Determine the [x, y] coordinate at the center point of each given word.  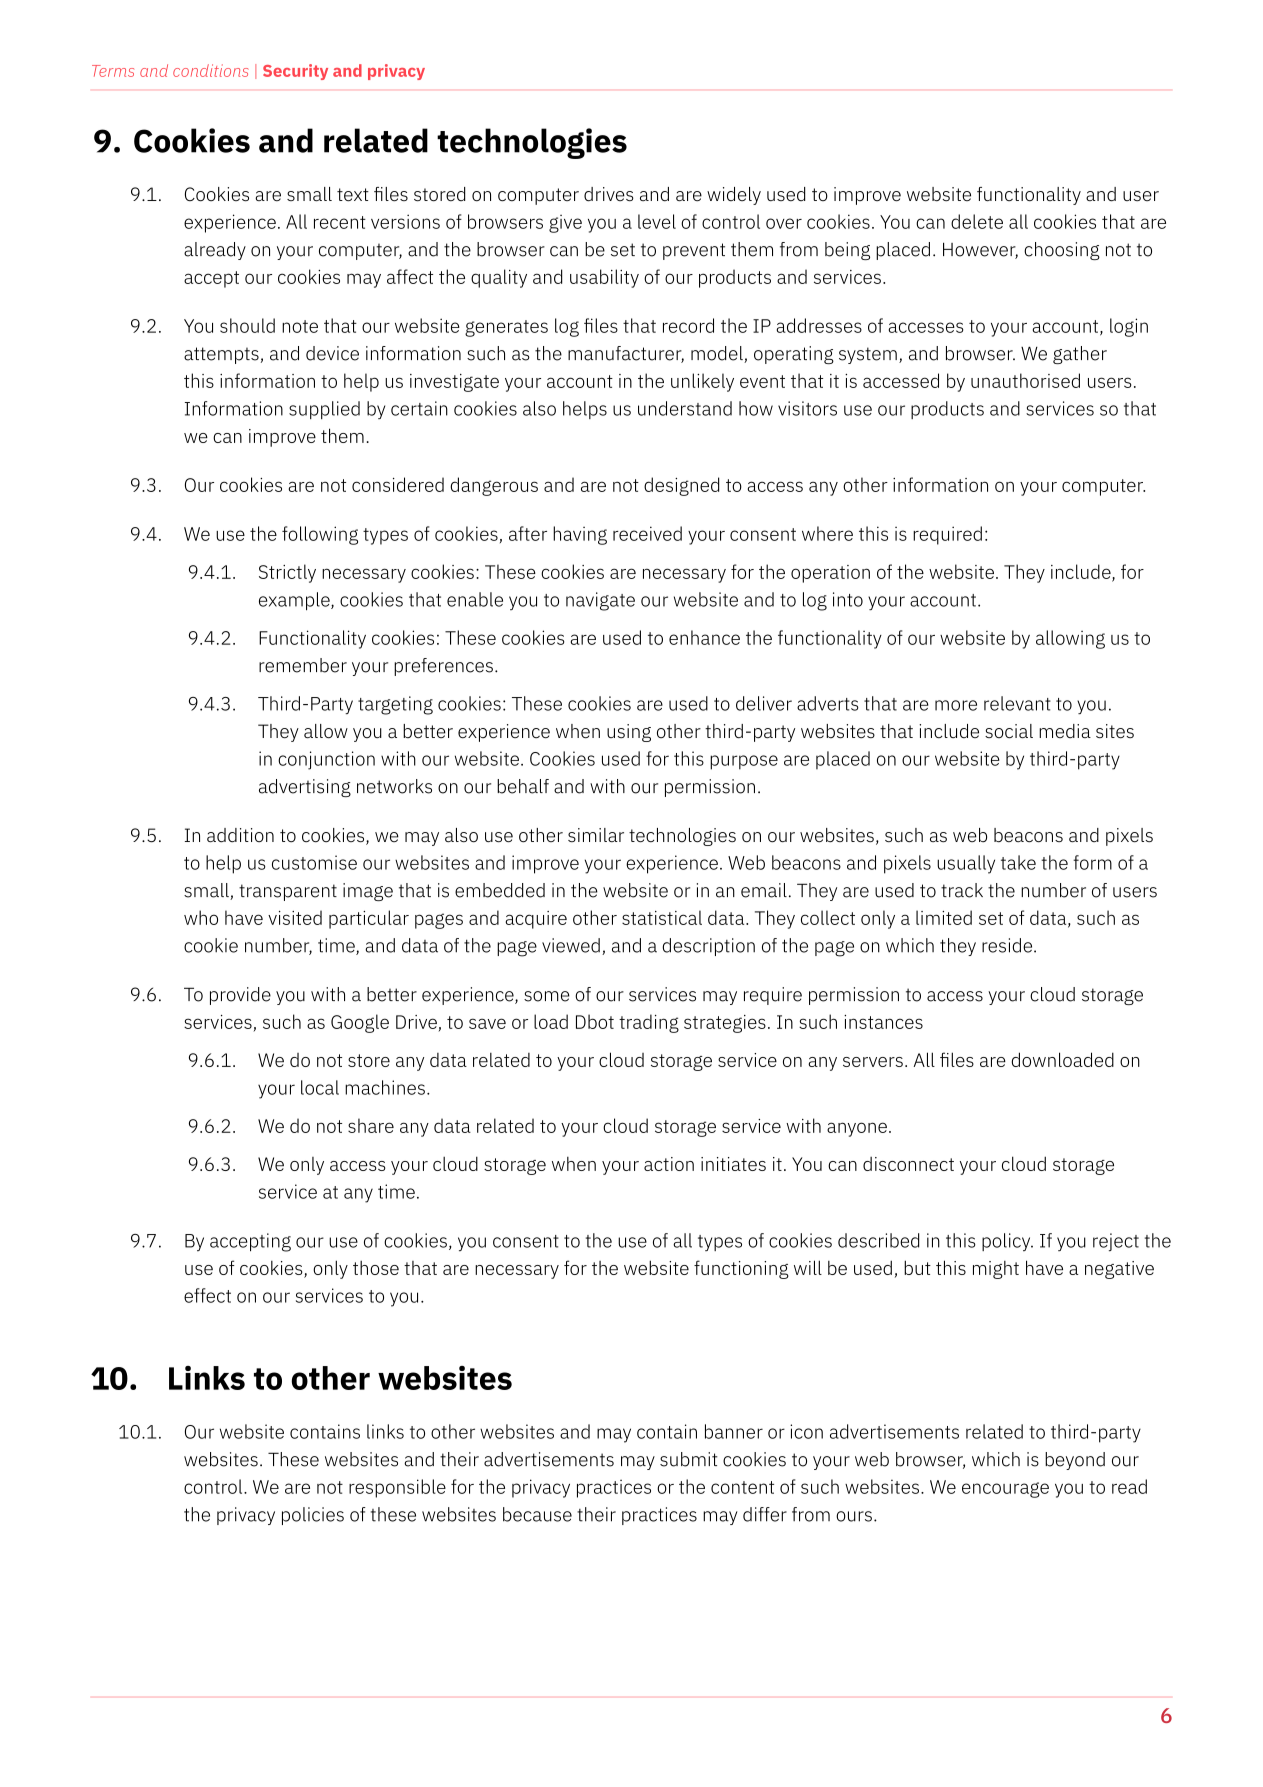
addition [240, 835]
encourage [1005, 1490]
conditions [211, 70]
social [1009, 731]
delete [977, 221]
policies [313, 1516]
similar [596, 835]
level [657, 221]
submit [689, 1459]
